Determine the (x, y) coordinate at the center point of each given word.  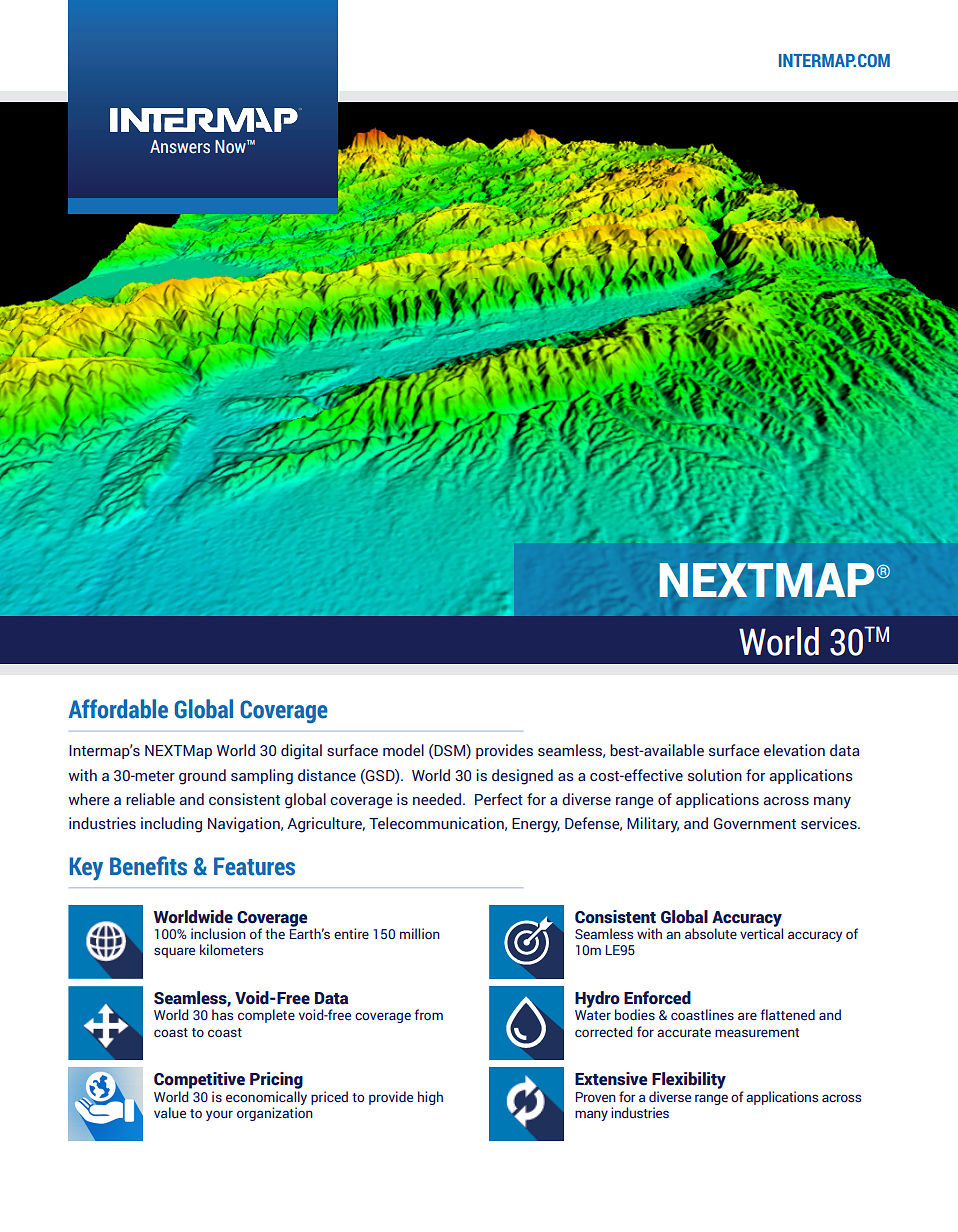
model (403, 750)
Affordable (118, 709)
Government (755, 824)
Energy (536, 825)
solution (715, 775)
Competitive (199, 1080)
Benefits (148, 866)
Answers (180, 147)
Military (653, 825)
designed (522, 777)
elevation (794, 750)
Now (231, 147)
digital (301, 752)
